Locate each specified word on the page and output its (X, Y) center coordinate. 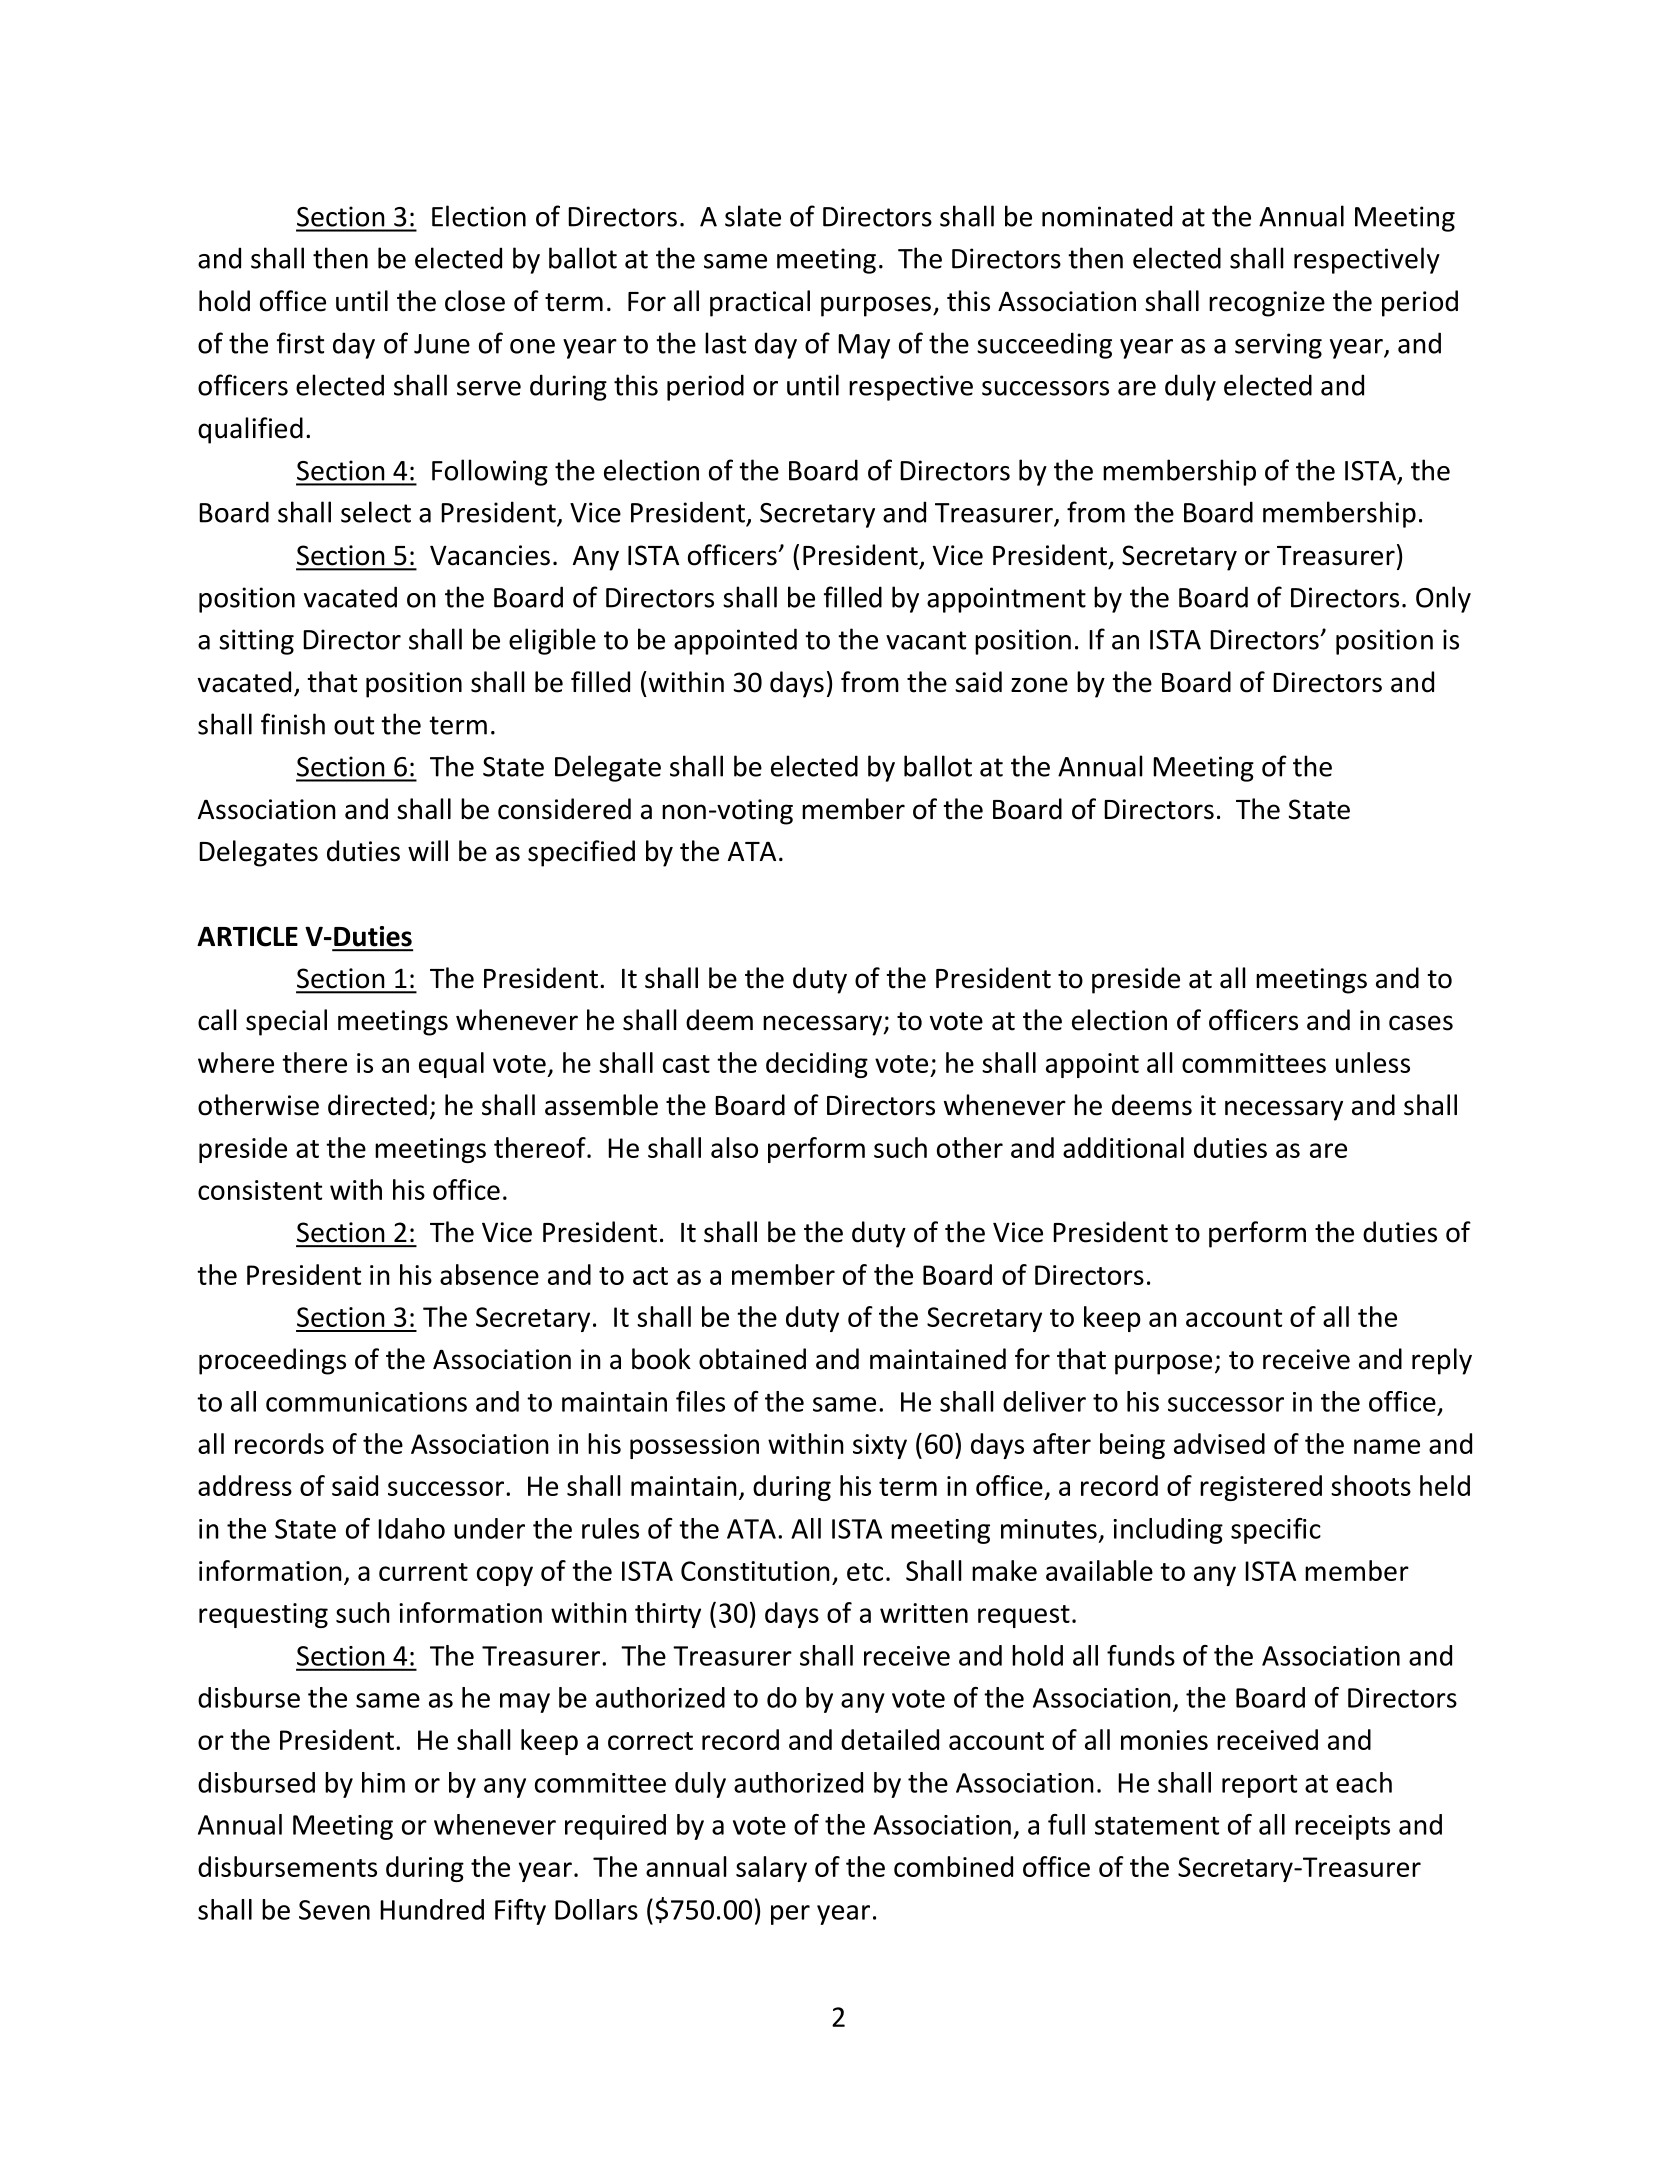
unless (1373, 1062)
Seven (334, 1910)
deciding (817, 1065)
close (475, 301)
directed (377, 1105)
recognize (1267, 304)
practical (760, 303)
